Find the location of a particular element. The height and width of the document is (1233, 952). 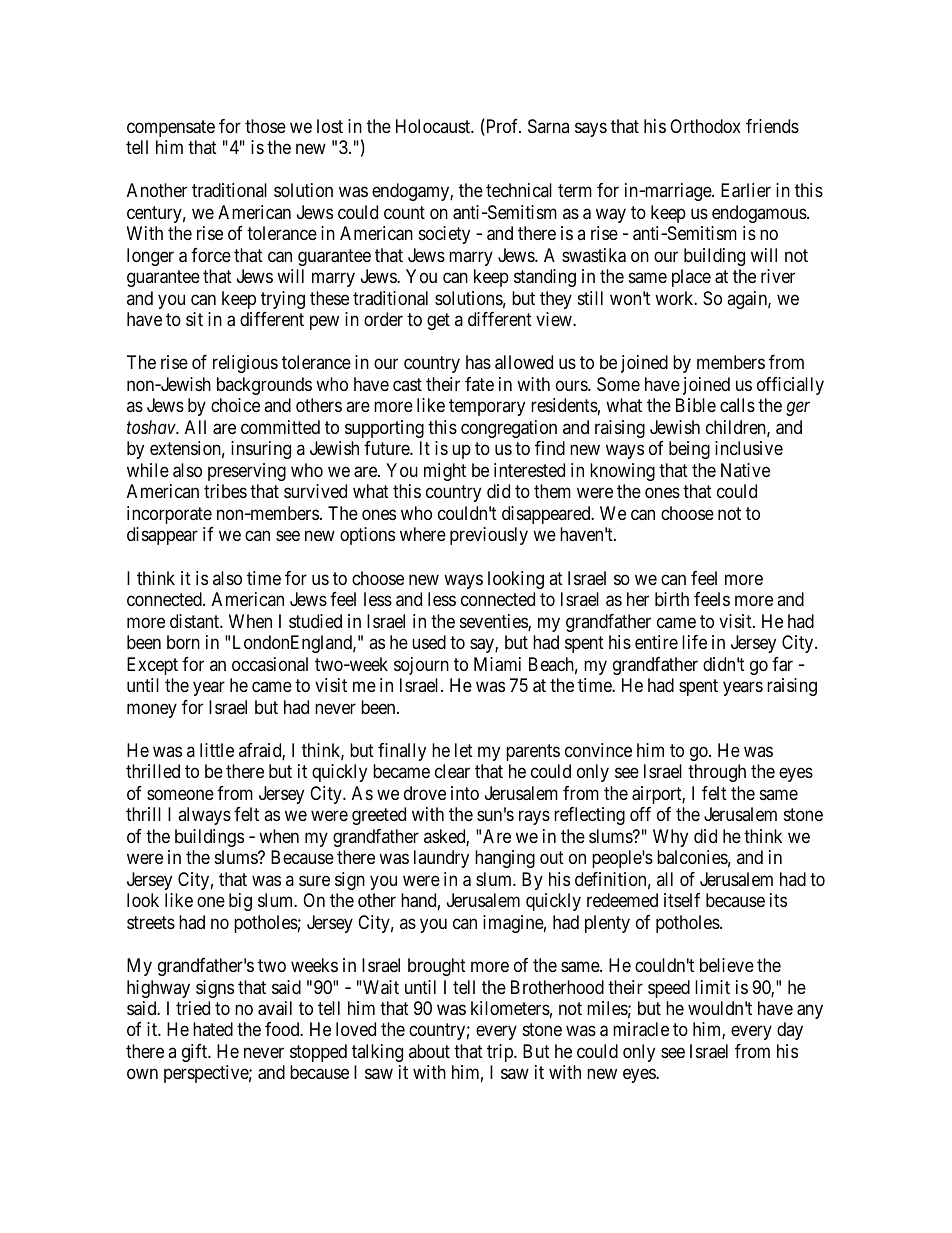

hated is located at coordinates (213, 1029).
